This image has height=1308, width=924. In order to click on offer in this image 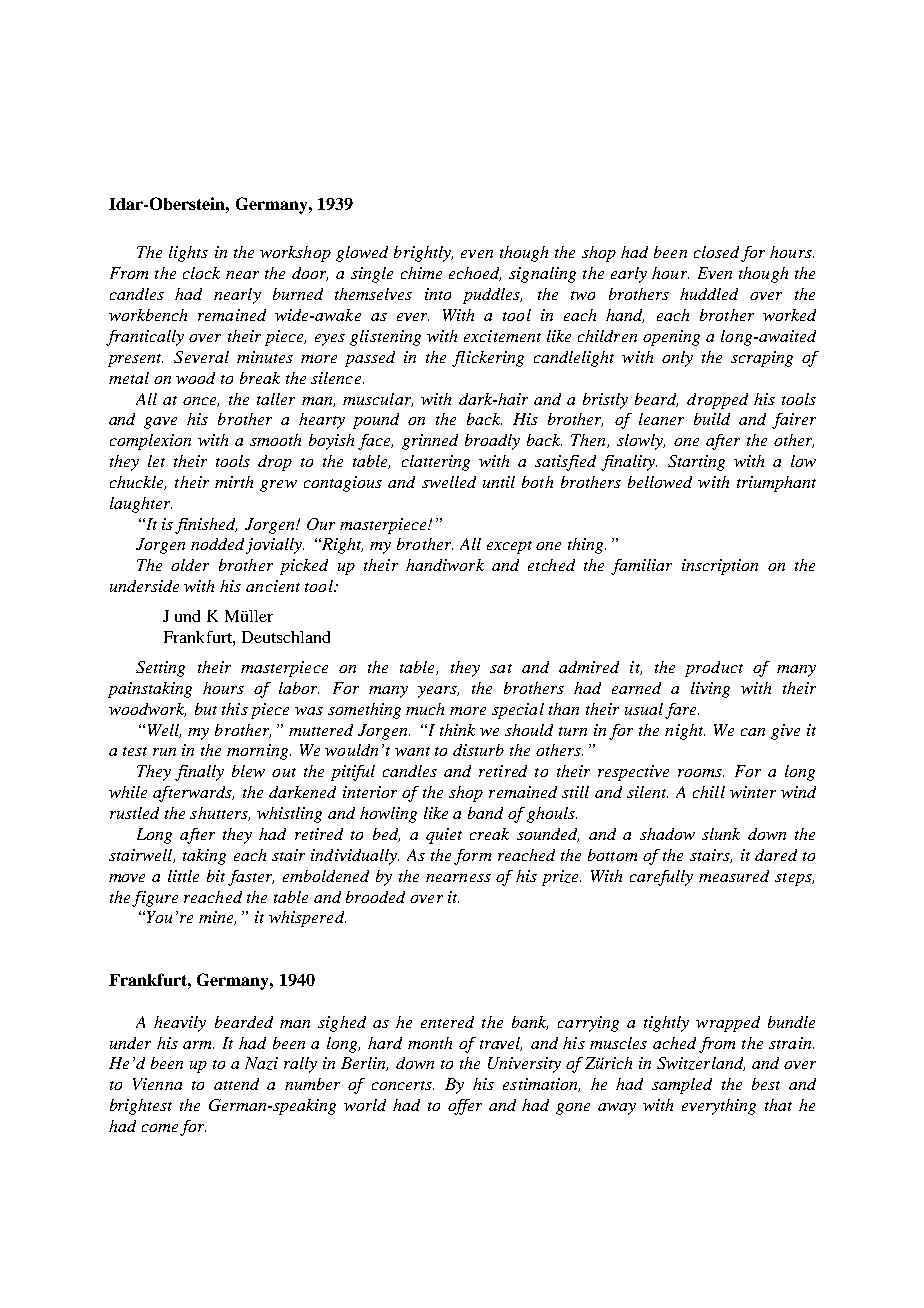, I will do `click(465, 1107)`.
